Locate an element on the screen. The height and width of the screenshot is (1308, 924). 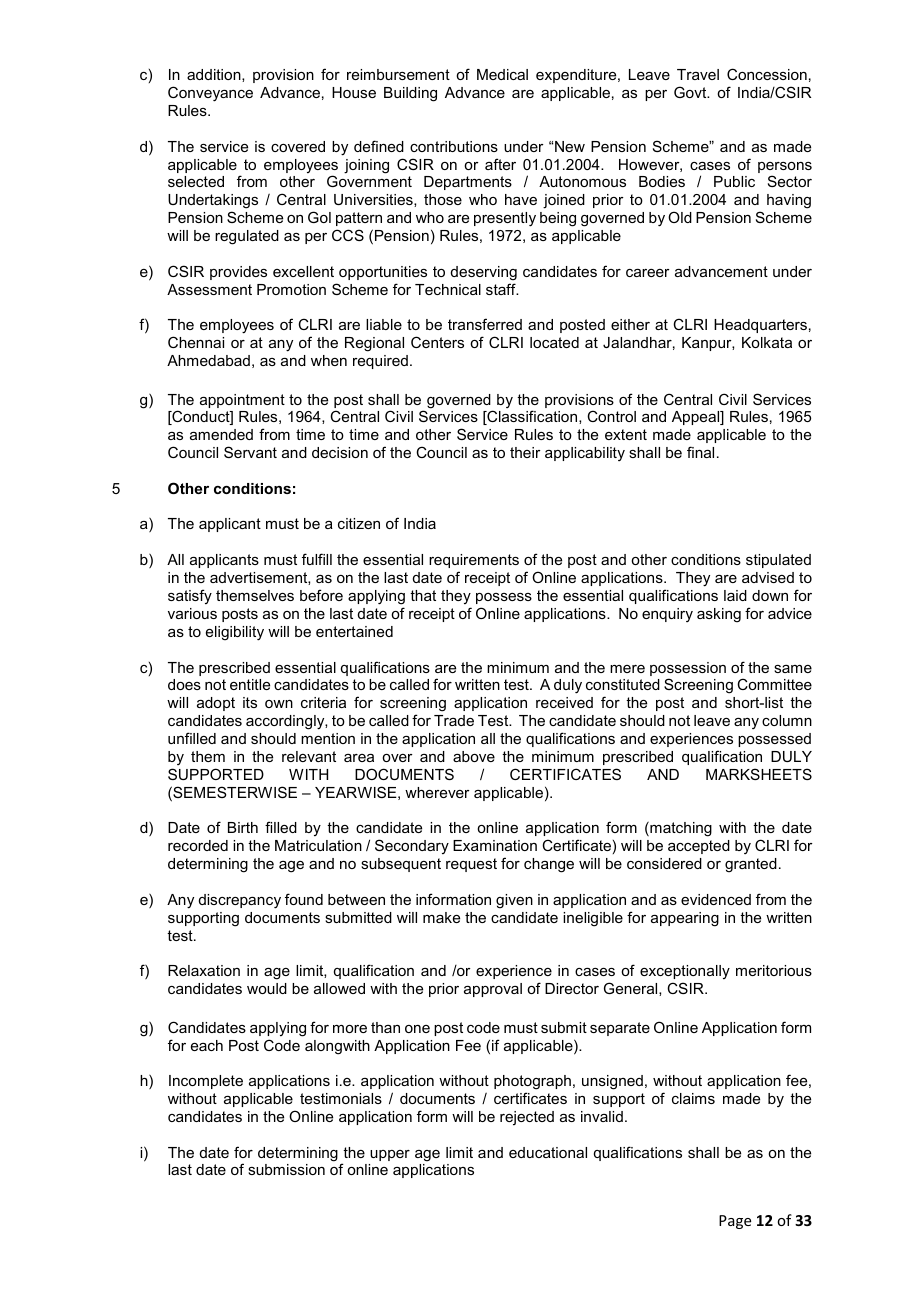
Medical is located at coordinates (502, 74).
